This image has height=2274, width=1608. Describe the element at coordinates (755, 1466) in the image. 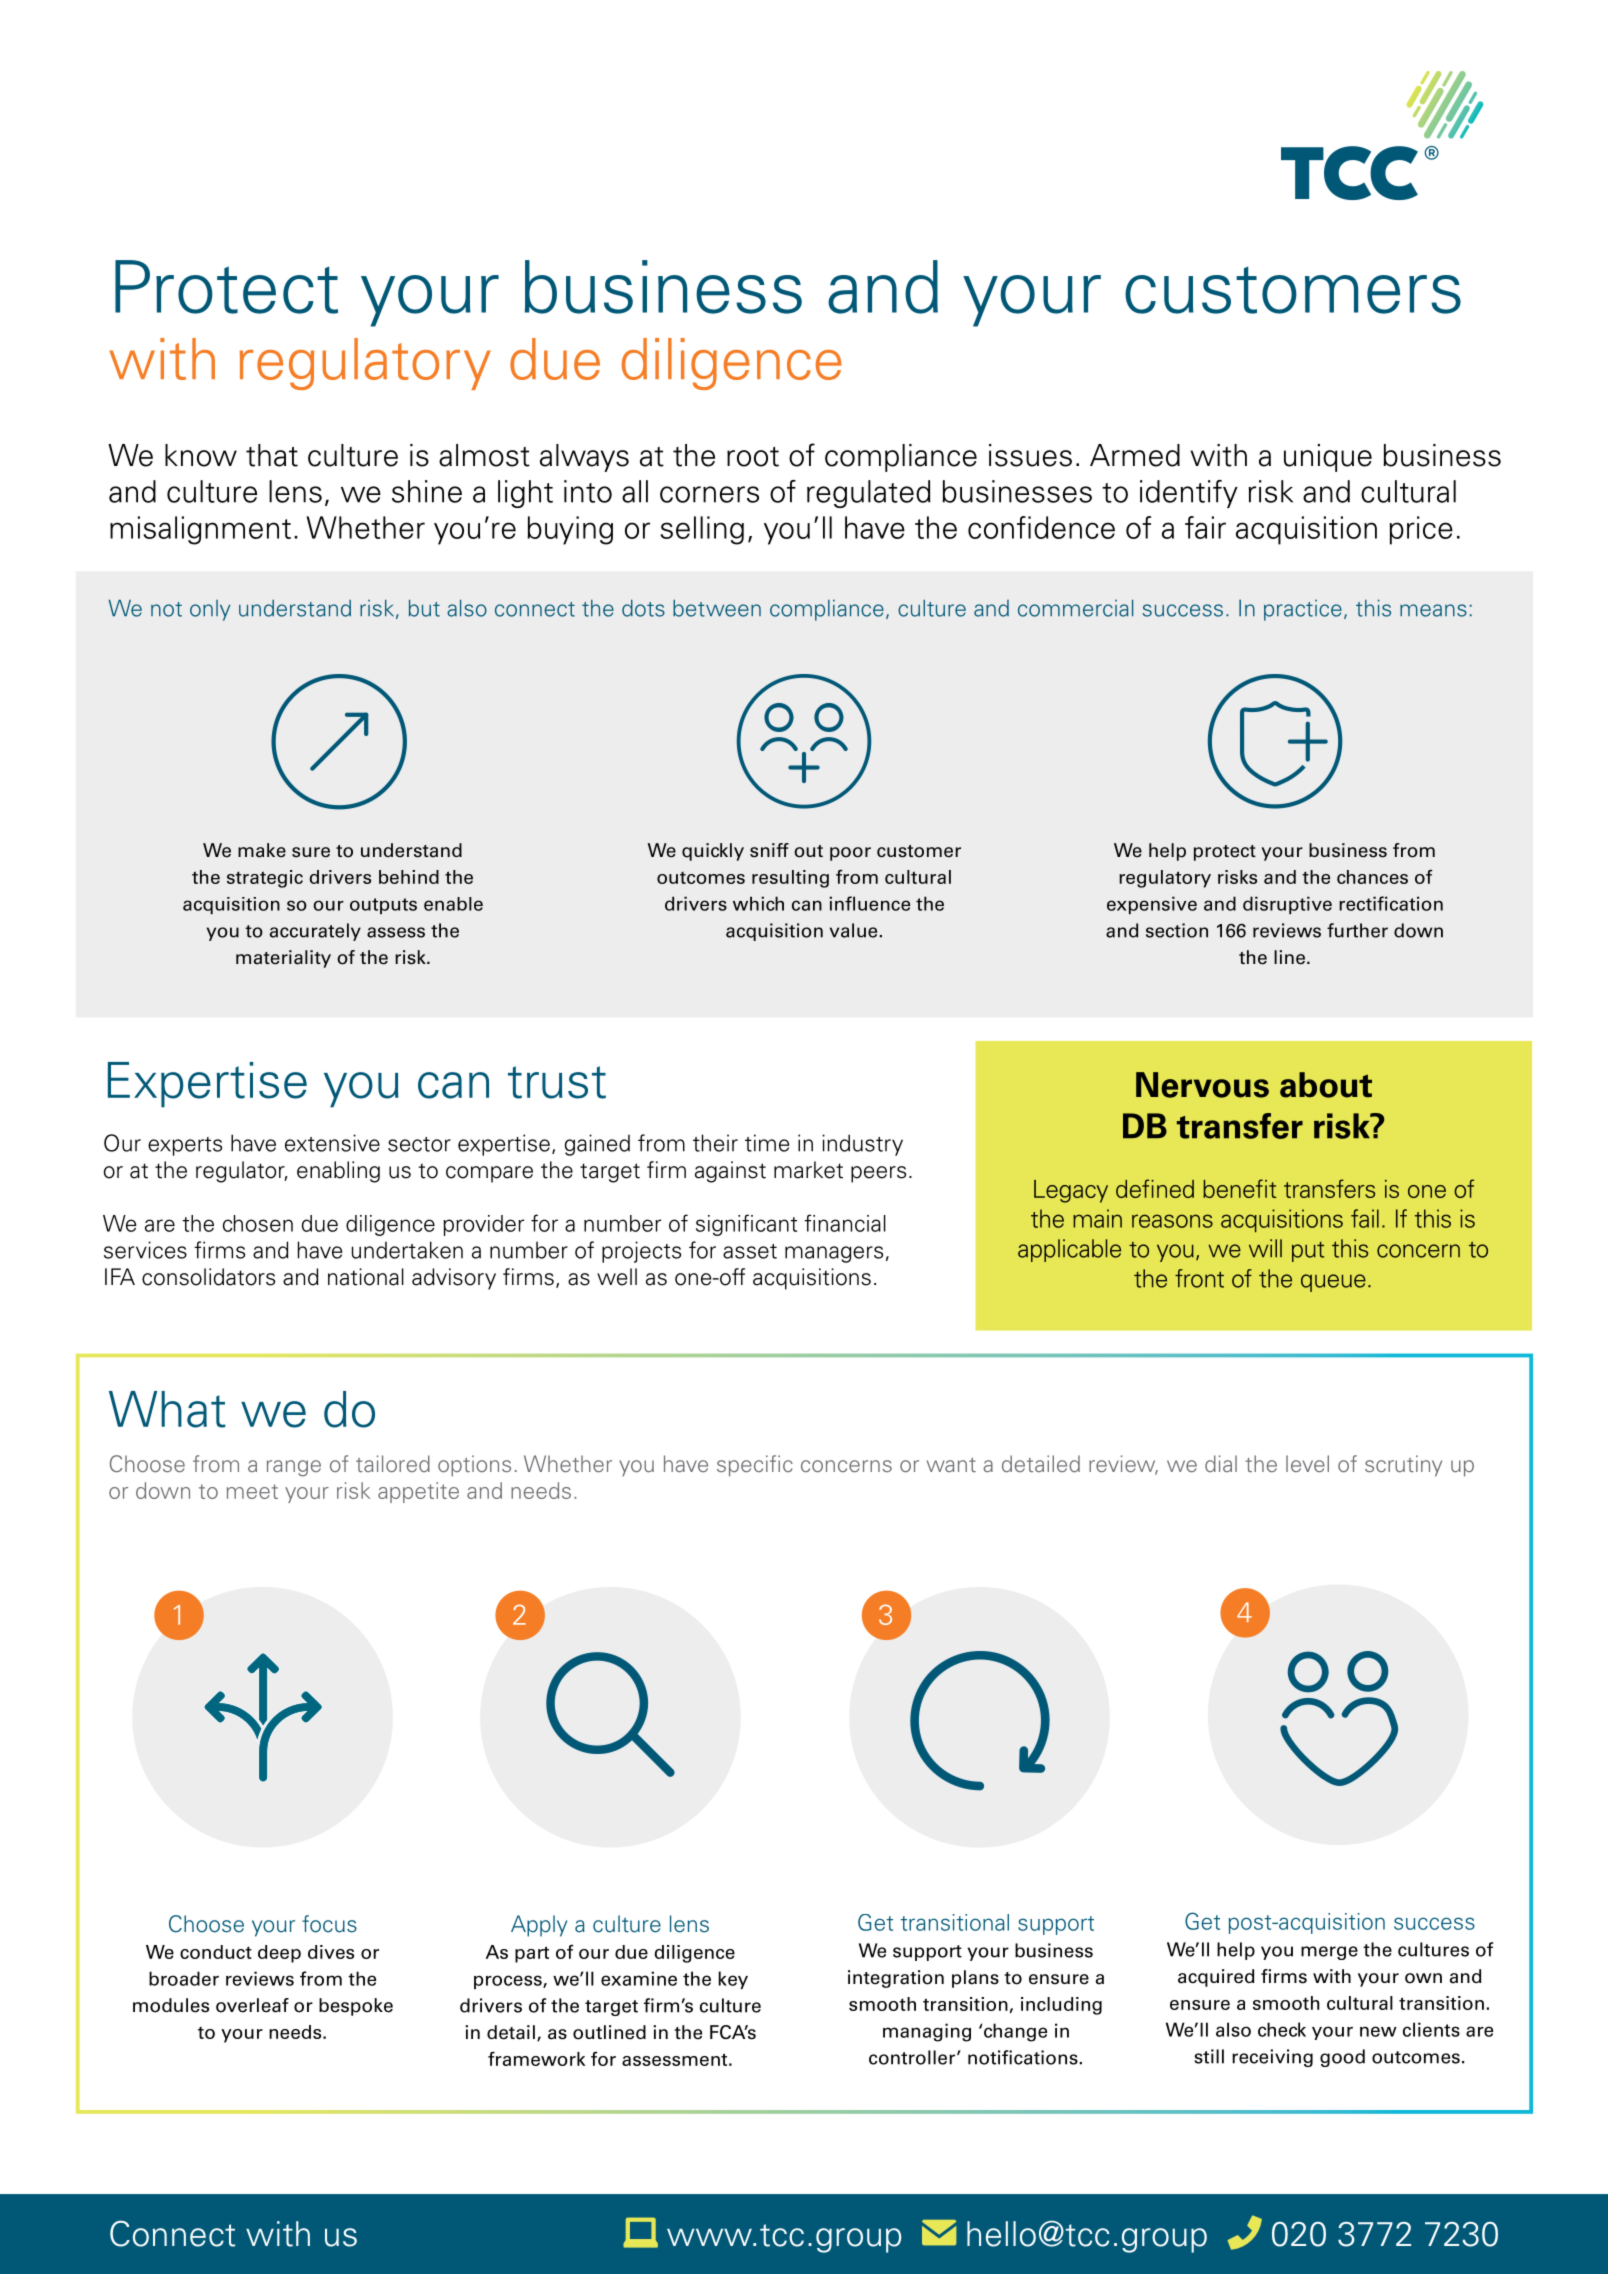

I see `specific` at that location.
